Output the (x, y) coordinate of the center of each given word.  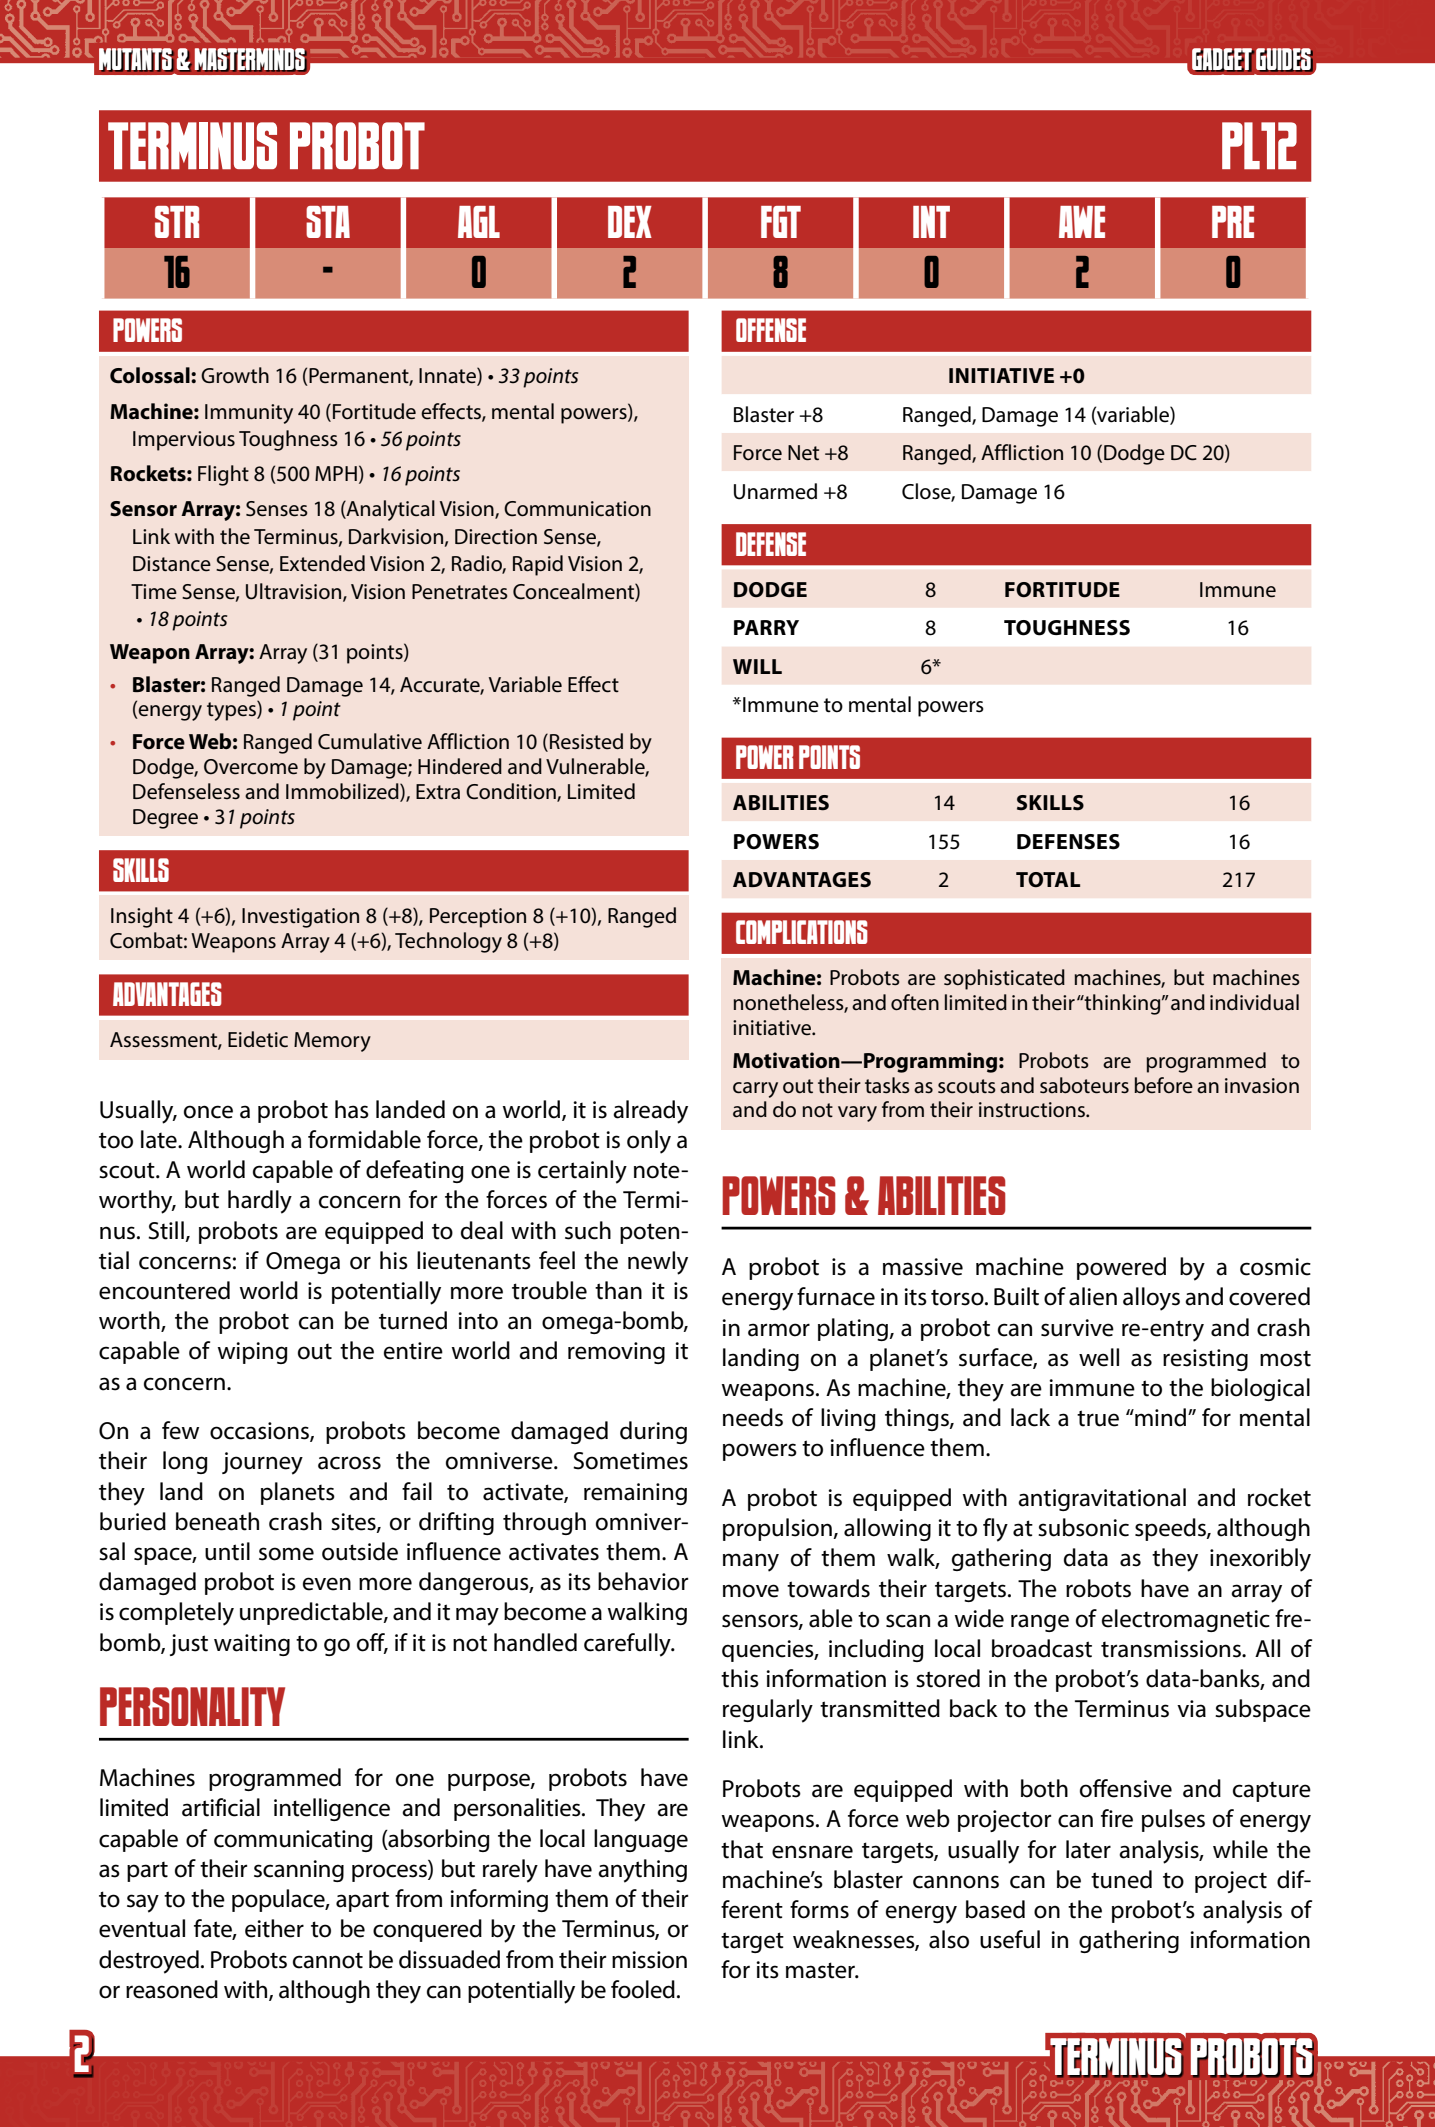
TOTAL (1048, 880)
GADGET (1223, 60)
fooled (643, 1989)
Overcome (251, 767)
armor (779, 1330)
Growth (235, 375)
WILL (757, 666)
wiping (253, 1353)
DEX (630, 222)
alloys (1151, 1299)
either (274, 1928)
